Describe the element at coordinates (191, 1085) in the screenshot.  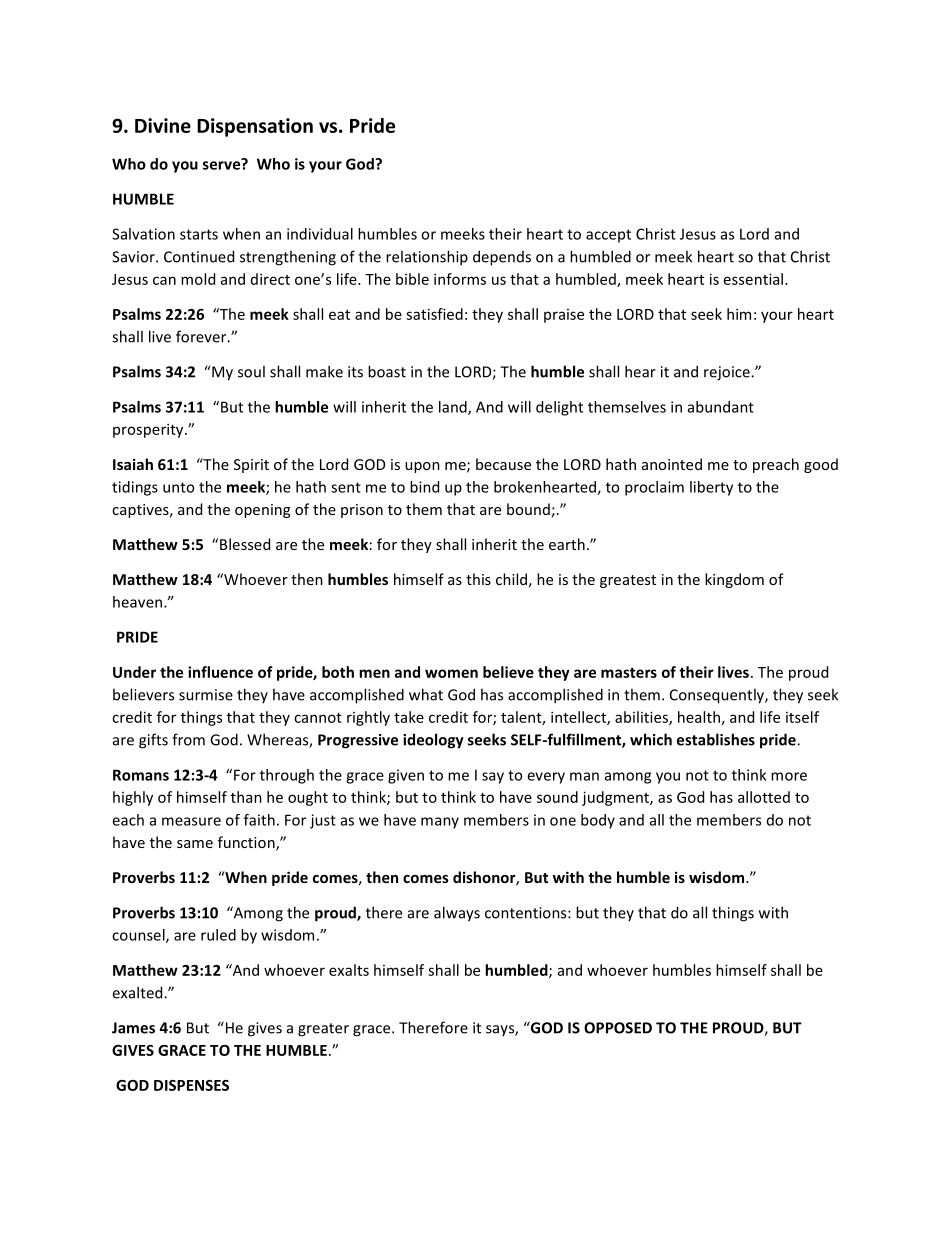
I see `DISPENSES` at that location.
